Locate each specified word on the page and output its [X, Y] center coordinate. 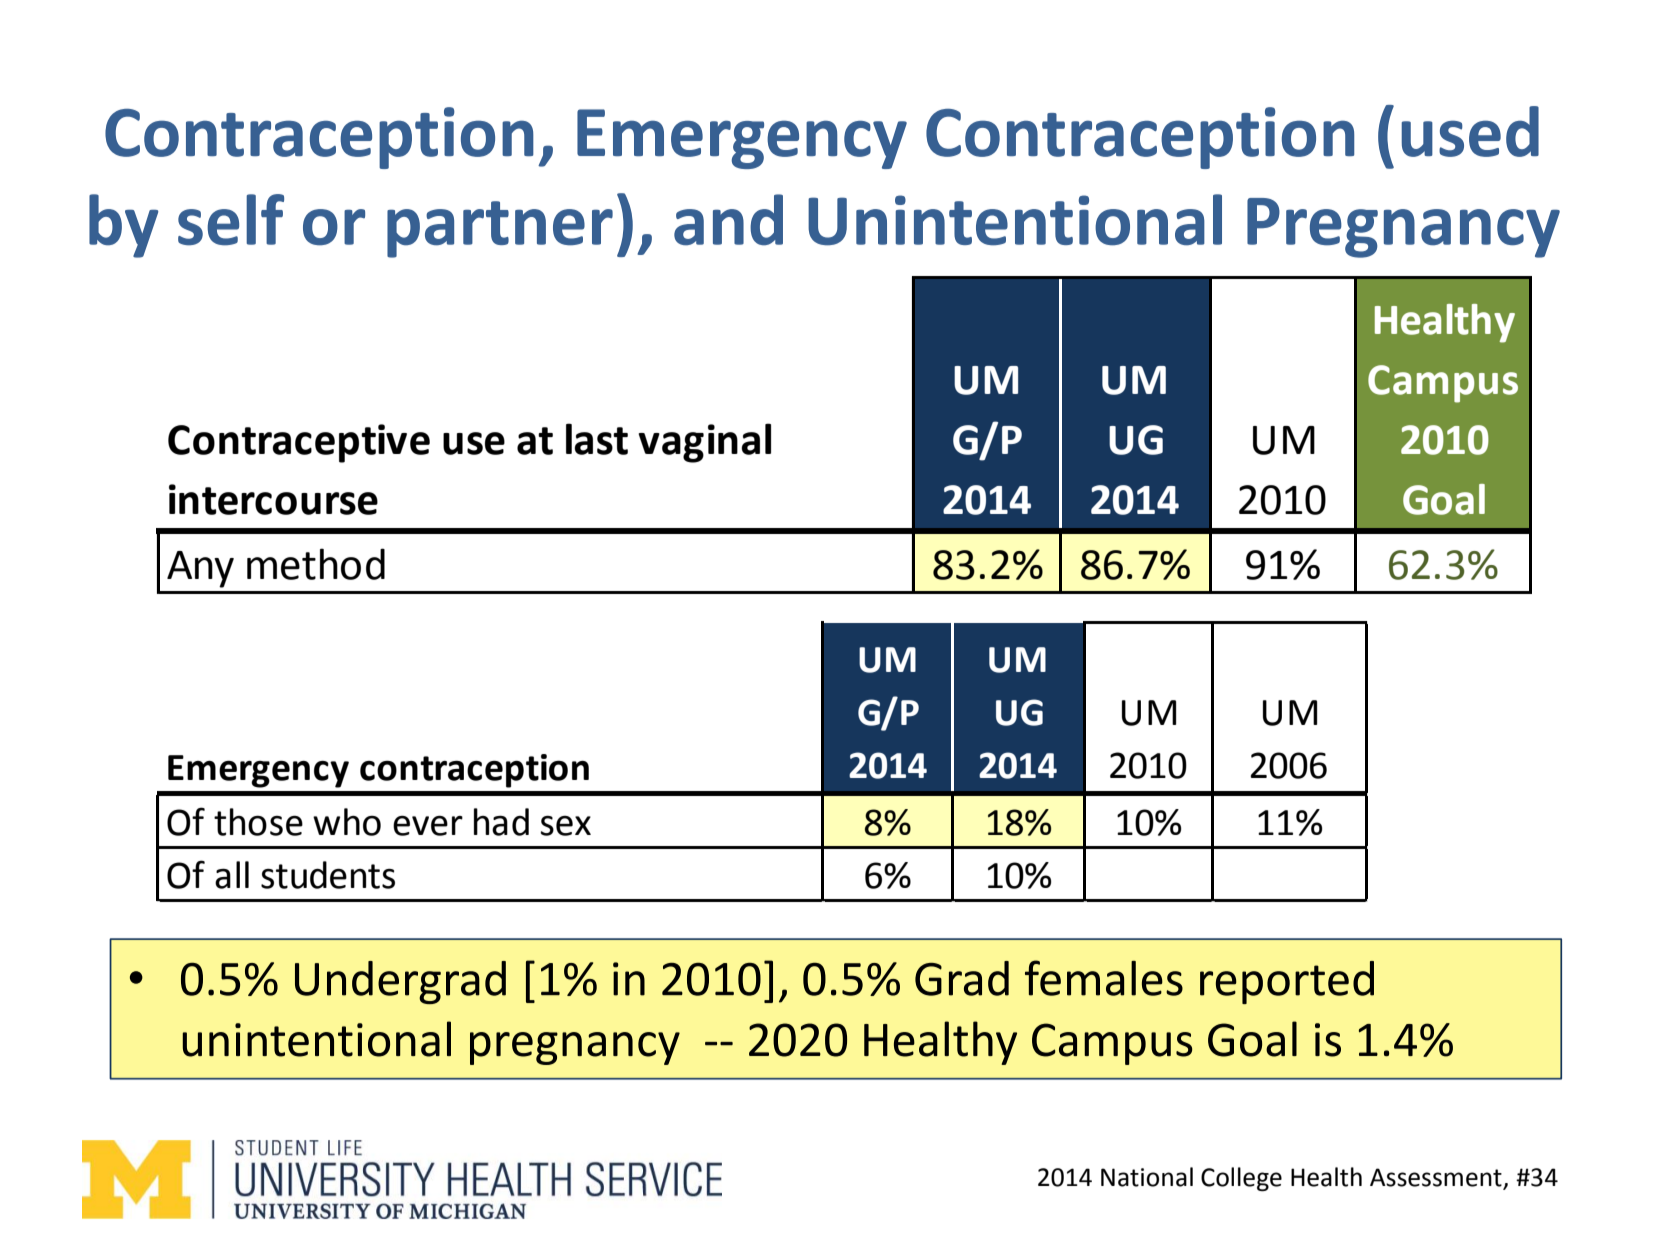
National [1147, 1177]
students [328, 875]
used [1470, 131]
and [728, 220]
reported [1287, 982]
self [231, 220]
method [316, 564]
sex [565, 826]
